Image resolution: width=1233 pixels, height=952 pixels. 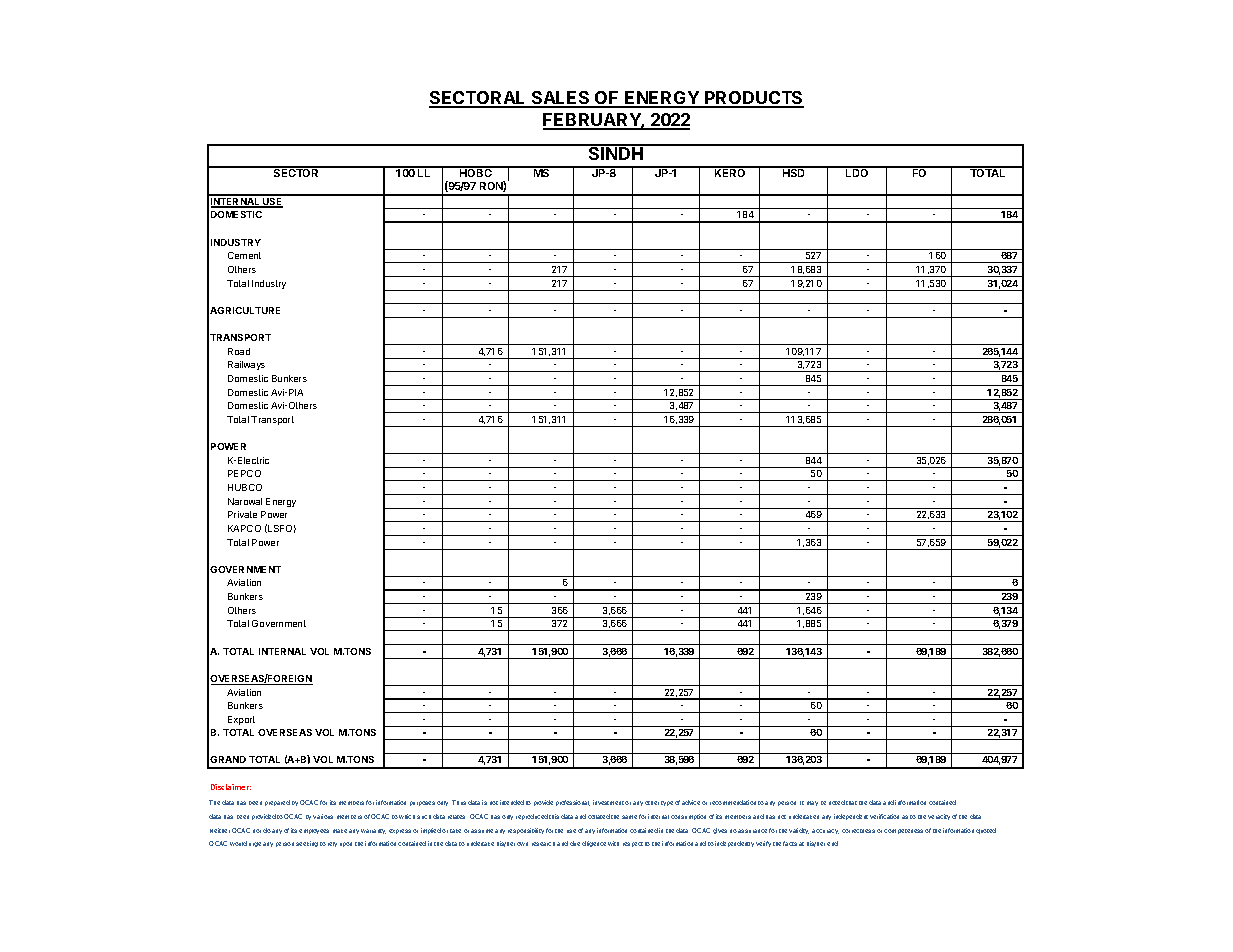 What do you see at coordinates (246, 365) in the screenshot?
I see `Railways` at bounding box center [246, 365].
